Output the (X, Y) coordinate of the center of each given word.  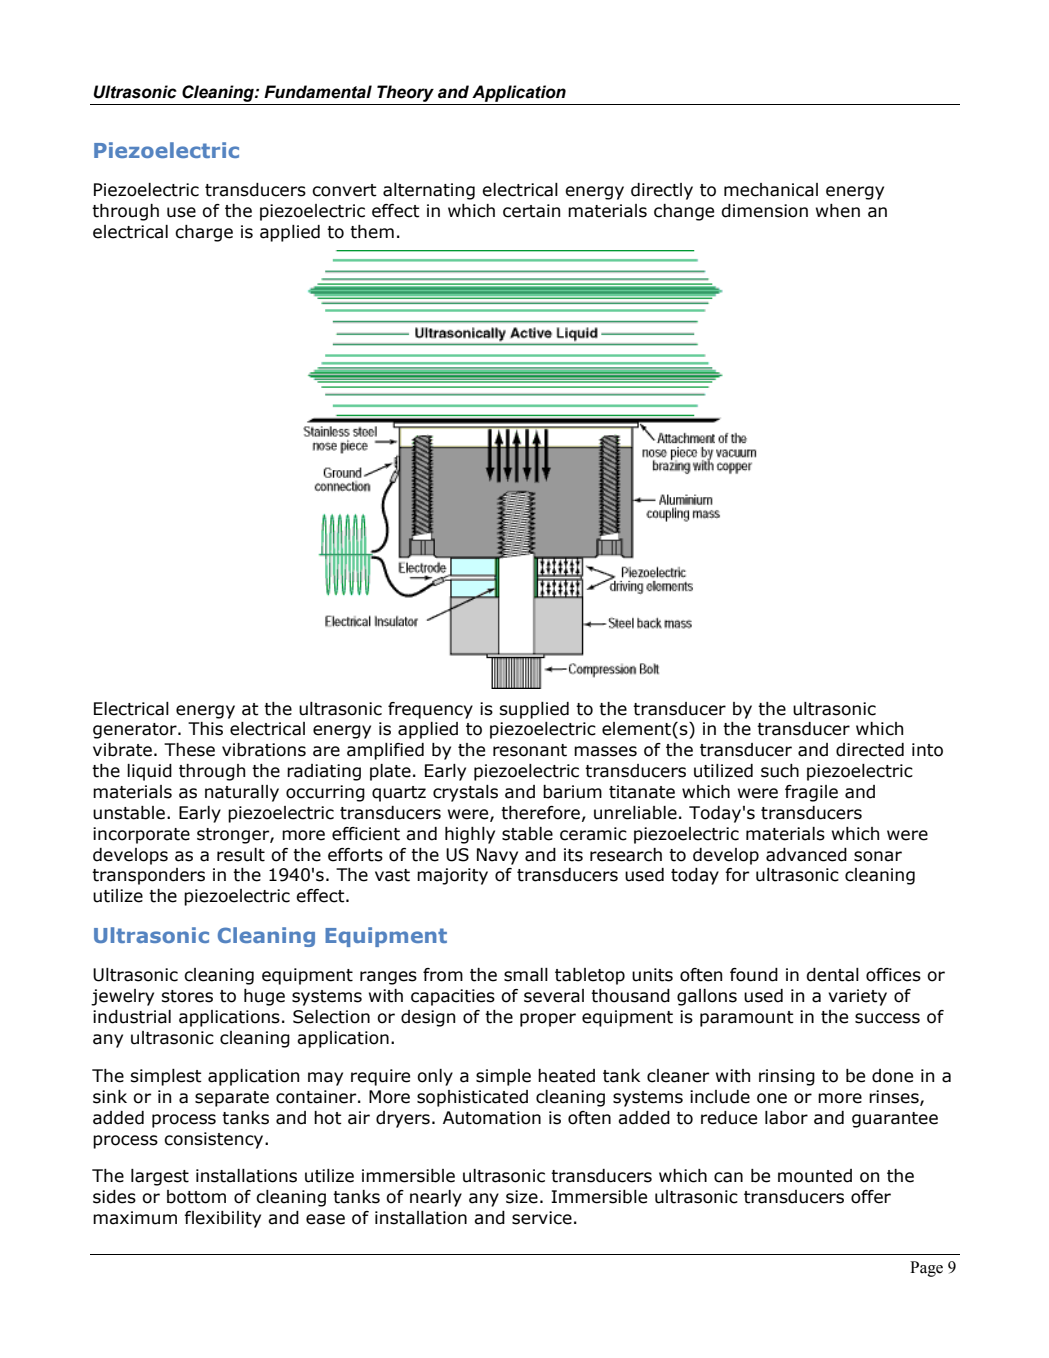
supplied (534, 710)
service (542, 1218)
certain (531, 211)
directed (870, 750)
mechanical (771, 190)
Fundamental (318, 92)
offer (871, 1197)
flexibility (222, 1219)
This (205, 729)
